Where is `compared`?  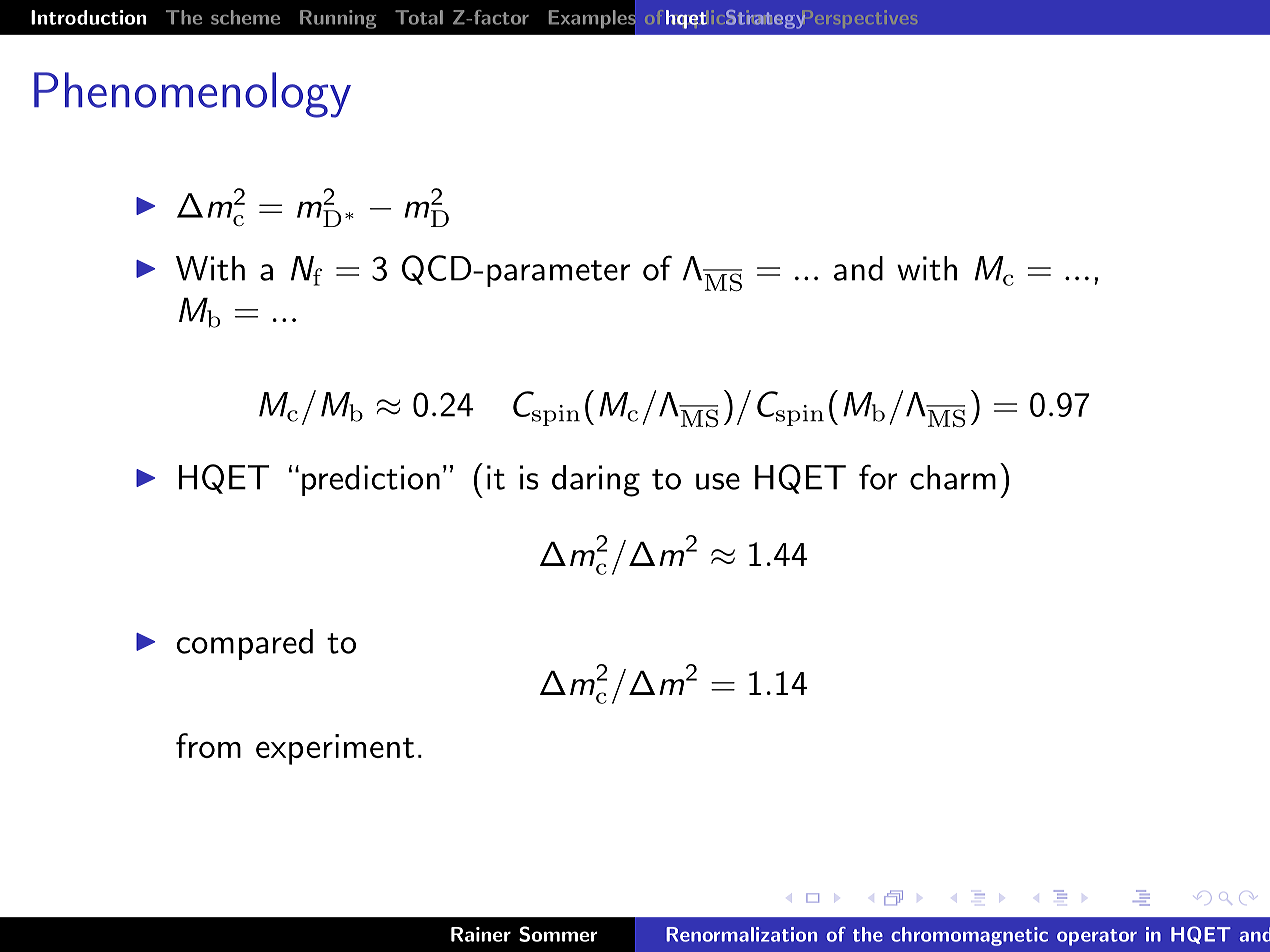 compared is located at coordinates (244, 644).
